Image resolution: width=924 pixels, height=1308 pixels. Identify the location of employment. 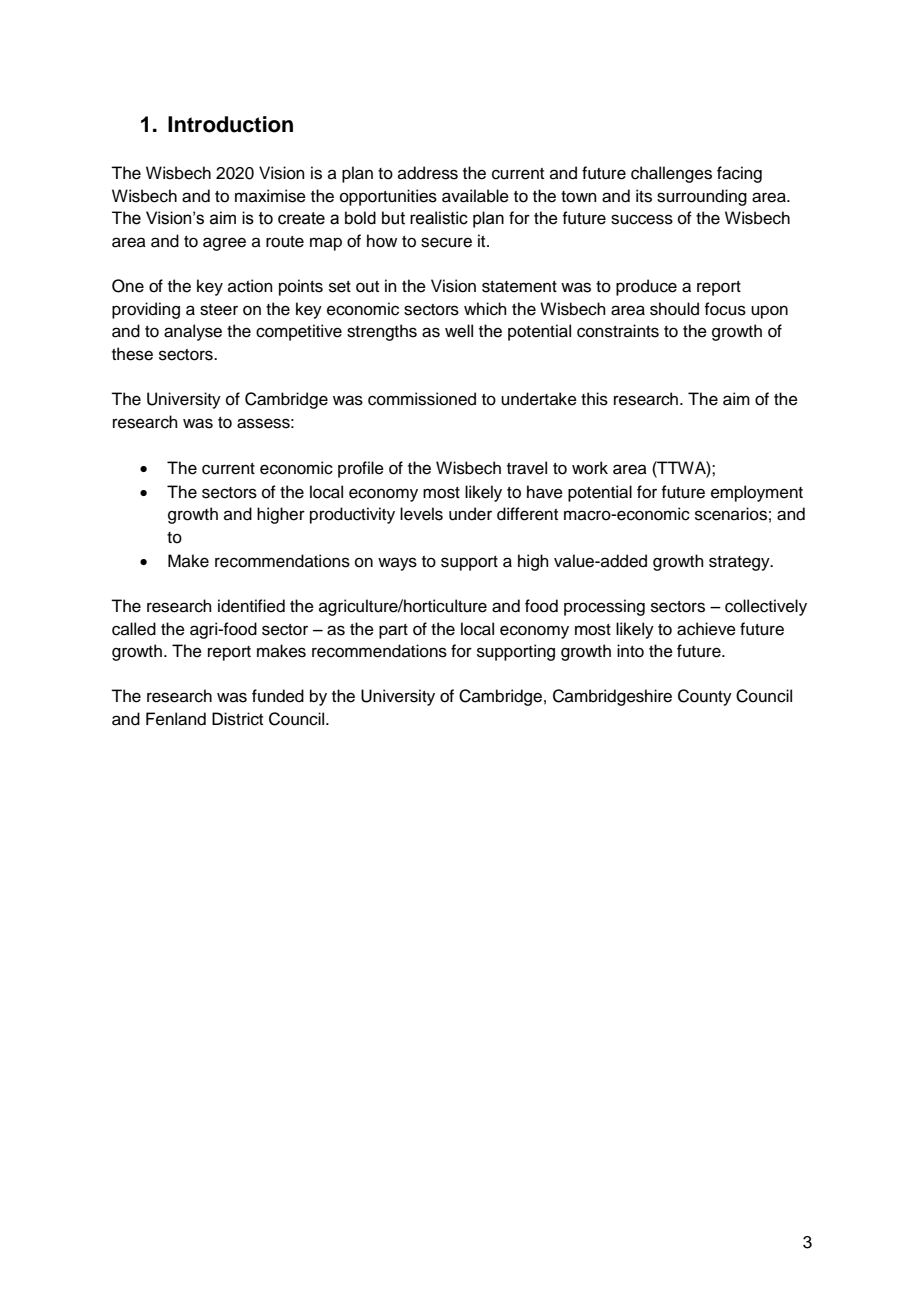
(757, 493).
